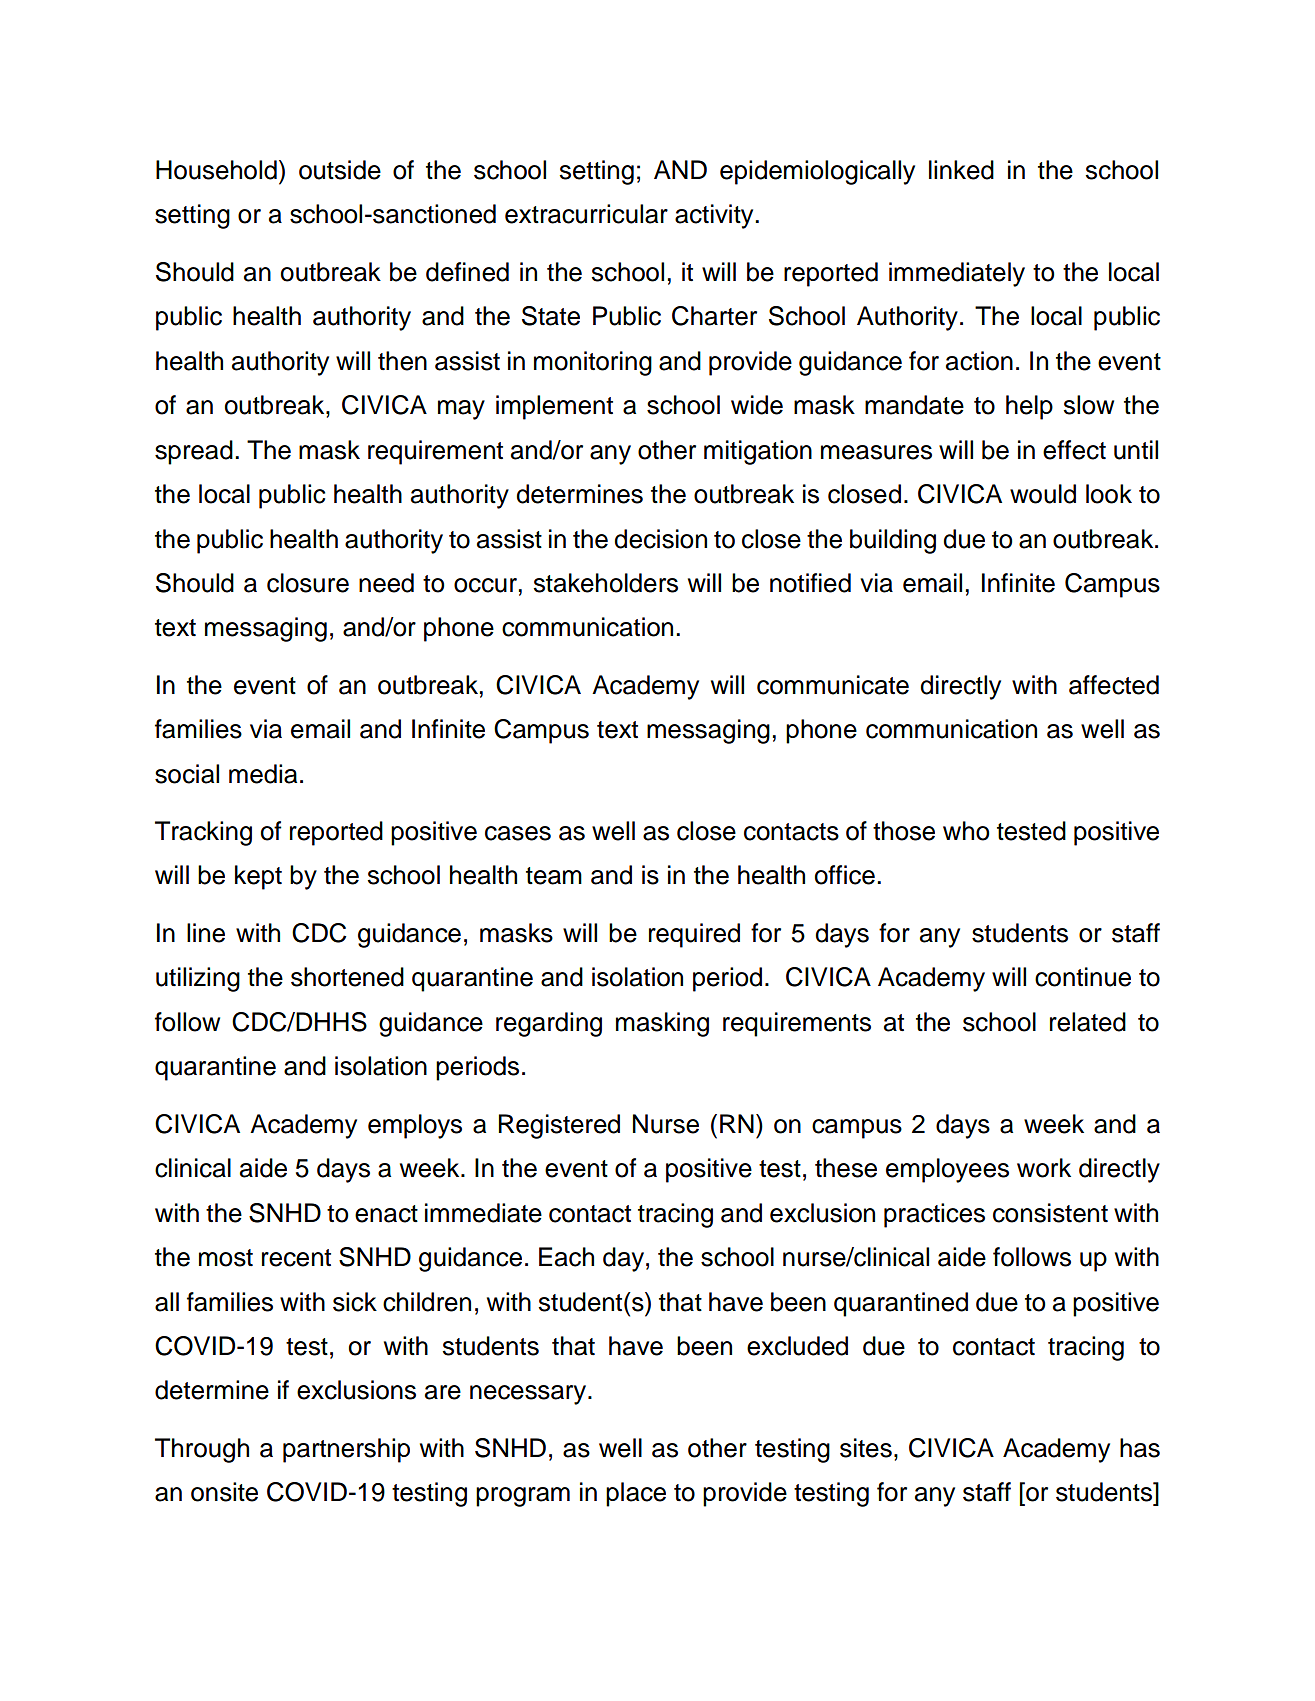 The image size is (1315, 1701). Describe the element at coordinates (715, 216) in the screenshot. I see `activity` at that location.
